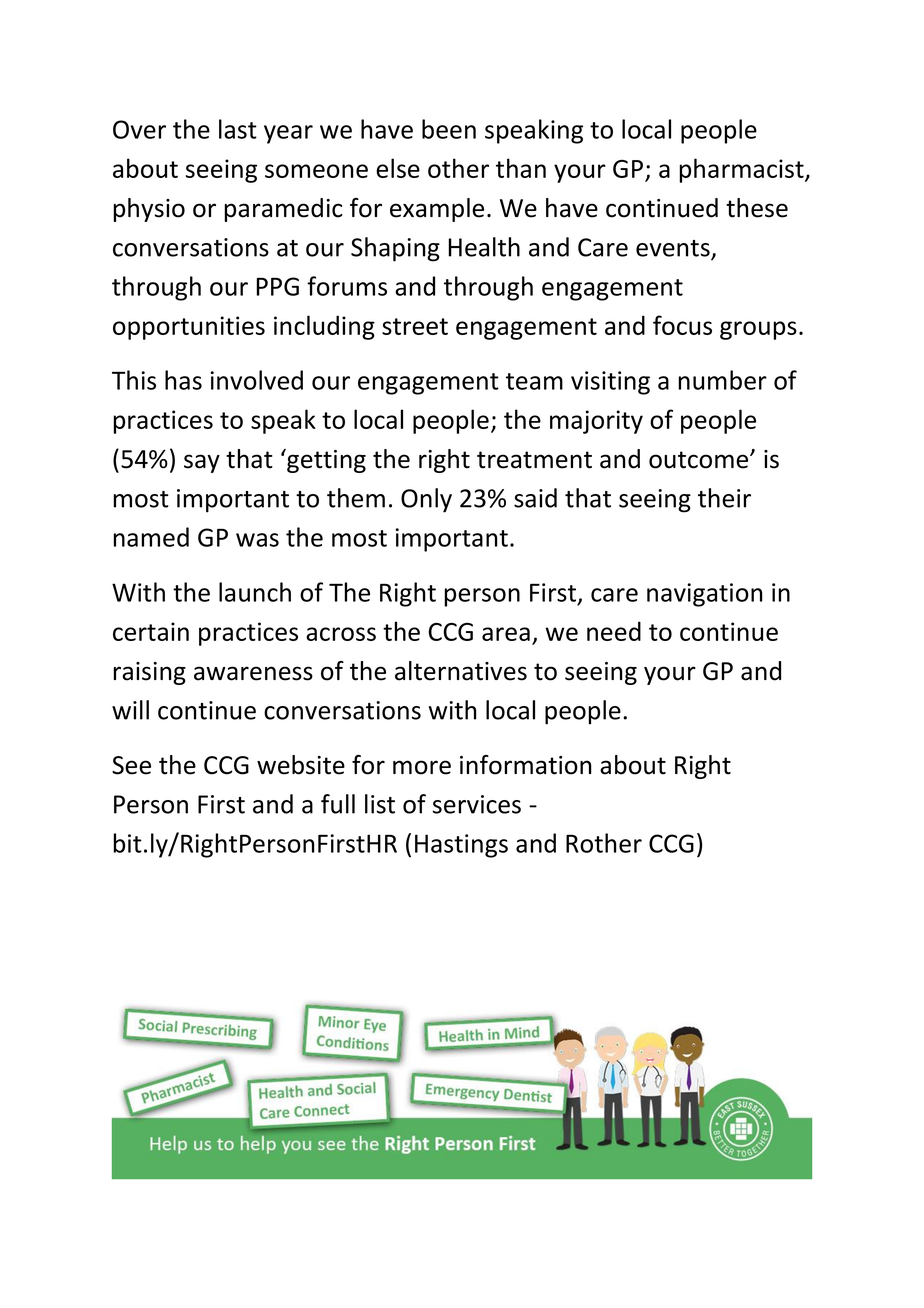  Describe the element at coordinates (461, 671) in the screenshot. I see `alternatives` at that location.
